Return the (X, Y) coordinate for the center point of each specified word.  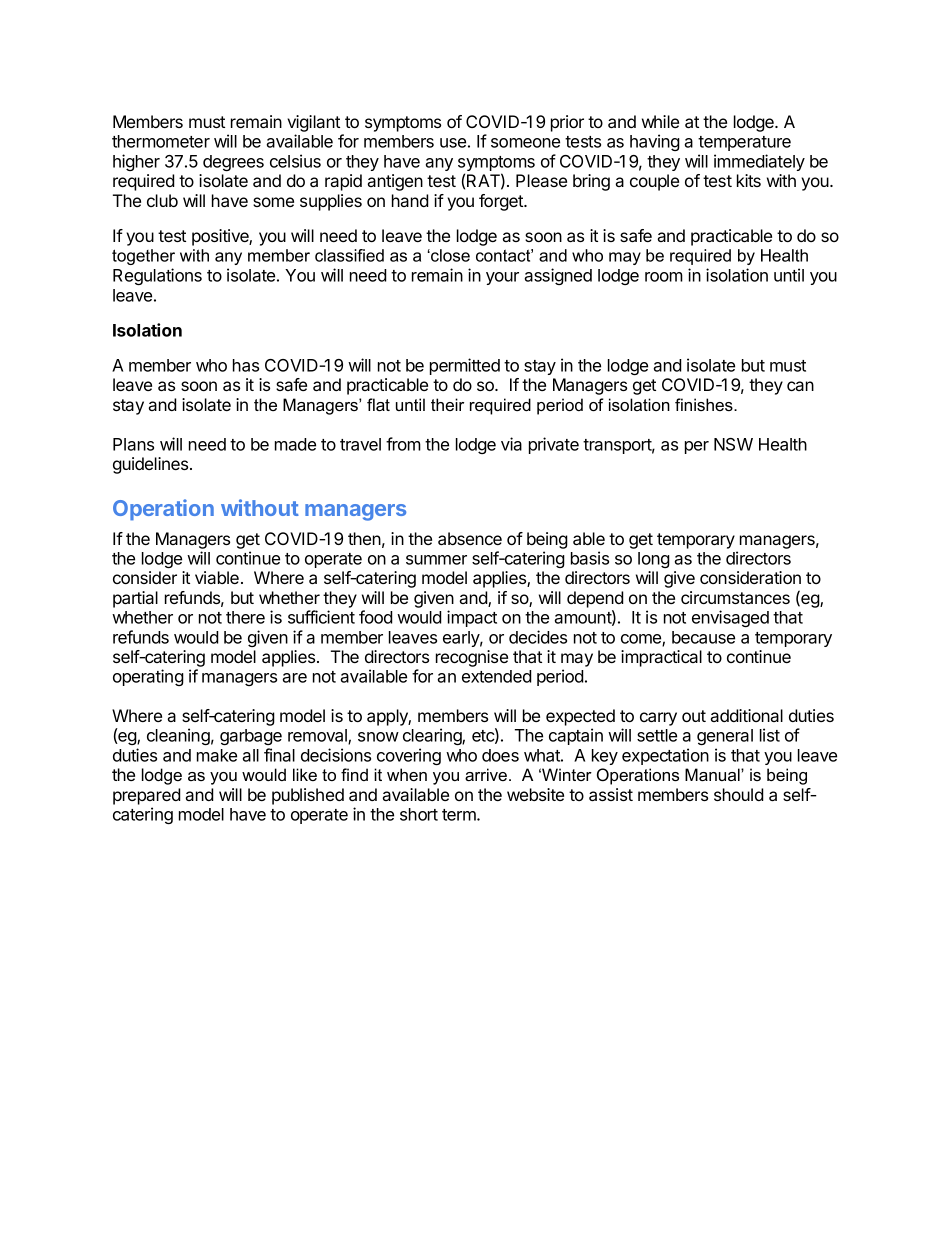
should (739, 794)
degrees (233, 163)
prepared (147, 796)
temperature (744, 143)
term (460, 815)
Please (541, 180)
